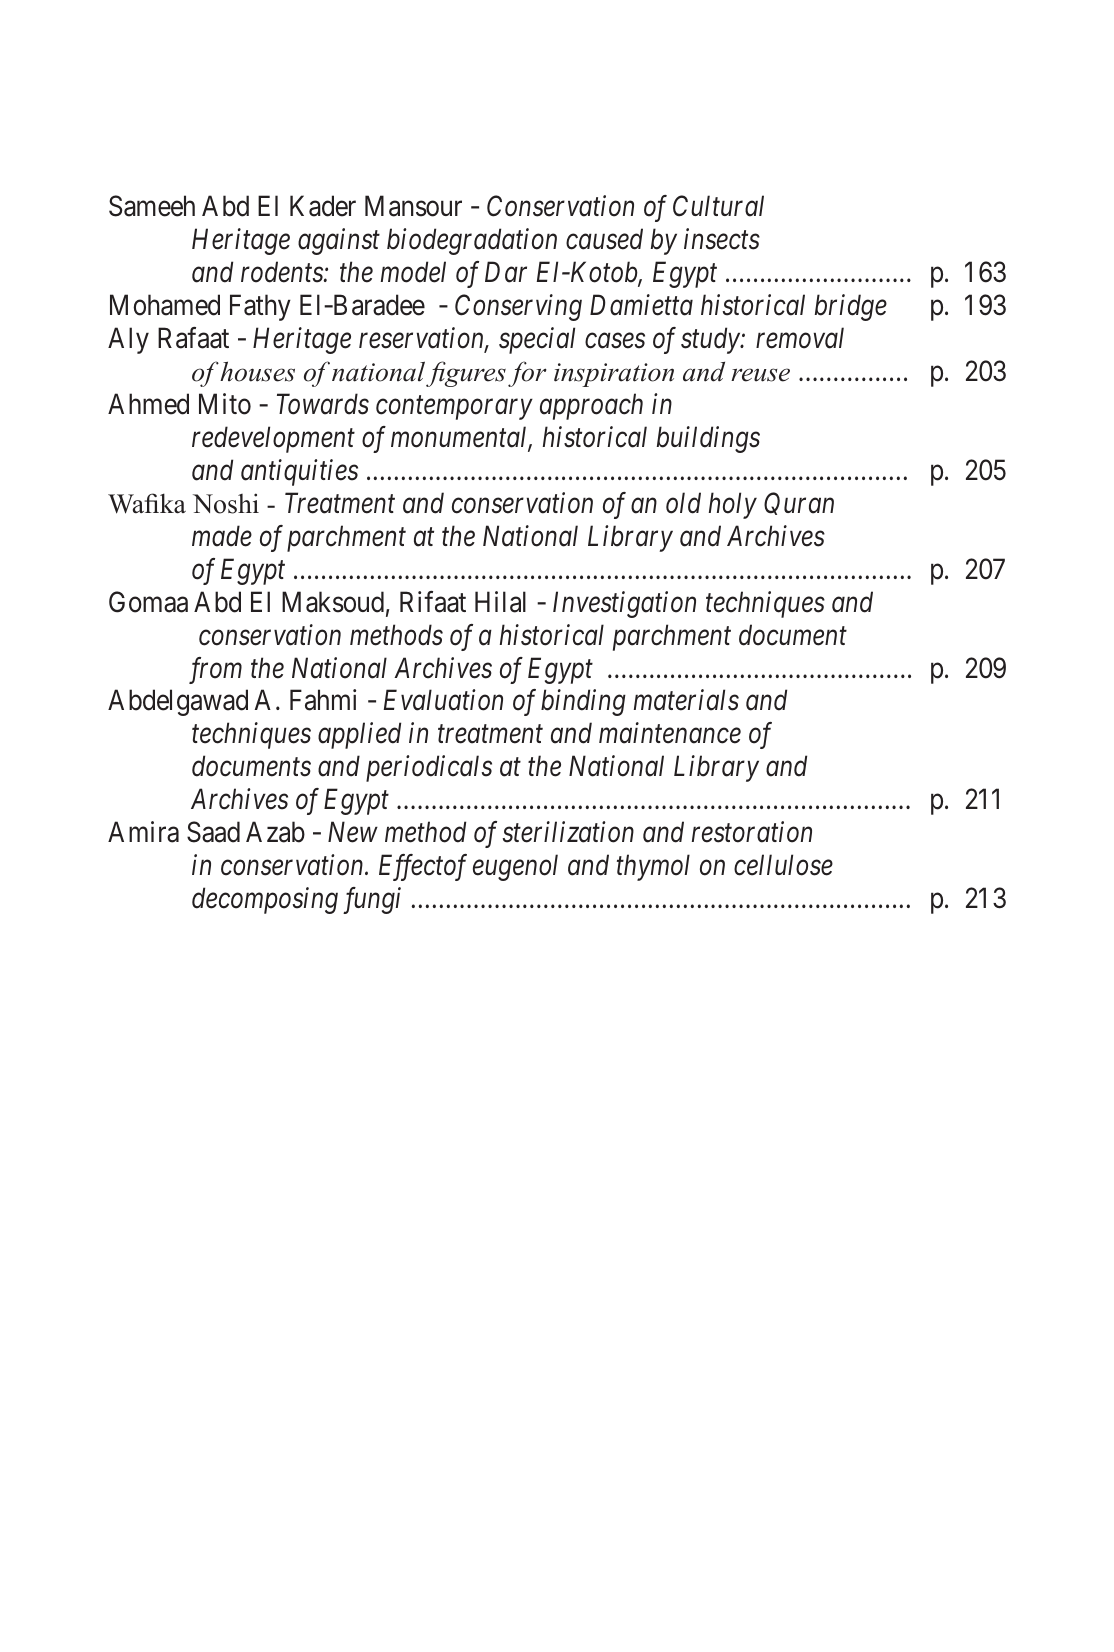 The width and height of the document is (1114, 1652). What do you see at coordinates (760, 375) in the document?
I see `reuse` at bounding box center [760, 375].
